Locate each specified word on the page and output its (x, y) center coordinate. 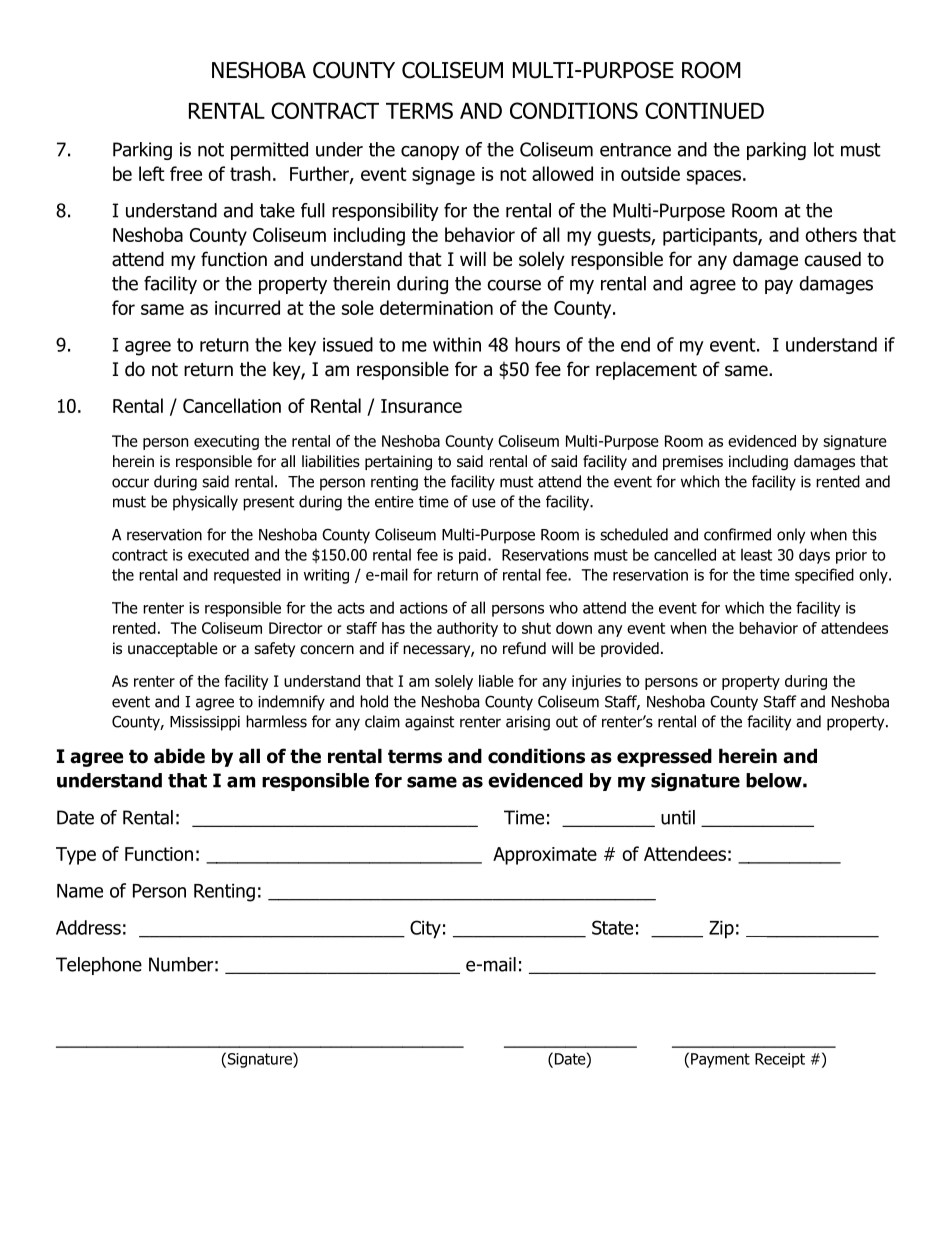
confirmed (737, 534)
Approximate (545, 856)
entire (394, 502)
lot (824, 149)
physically (205, 503)
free (186, 173)
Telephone (99, 966)
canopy (430, 153)
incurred (247, 307)
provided (630, 649)
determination (436, 307)
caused (833, 259)
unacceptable (173, 649)
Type (76, 856)
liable (496, 681)
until (678, 817)
